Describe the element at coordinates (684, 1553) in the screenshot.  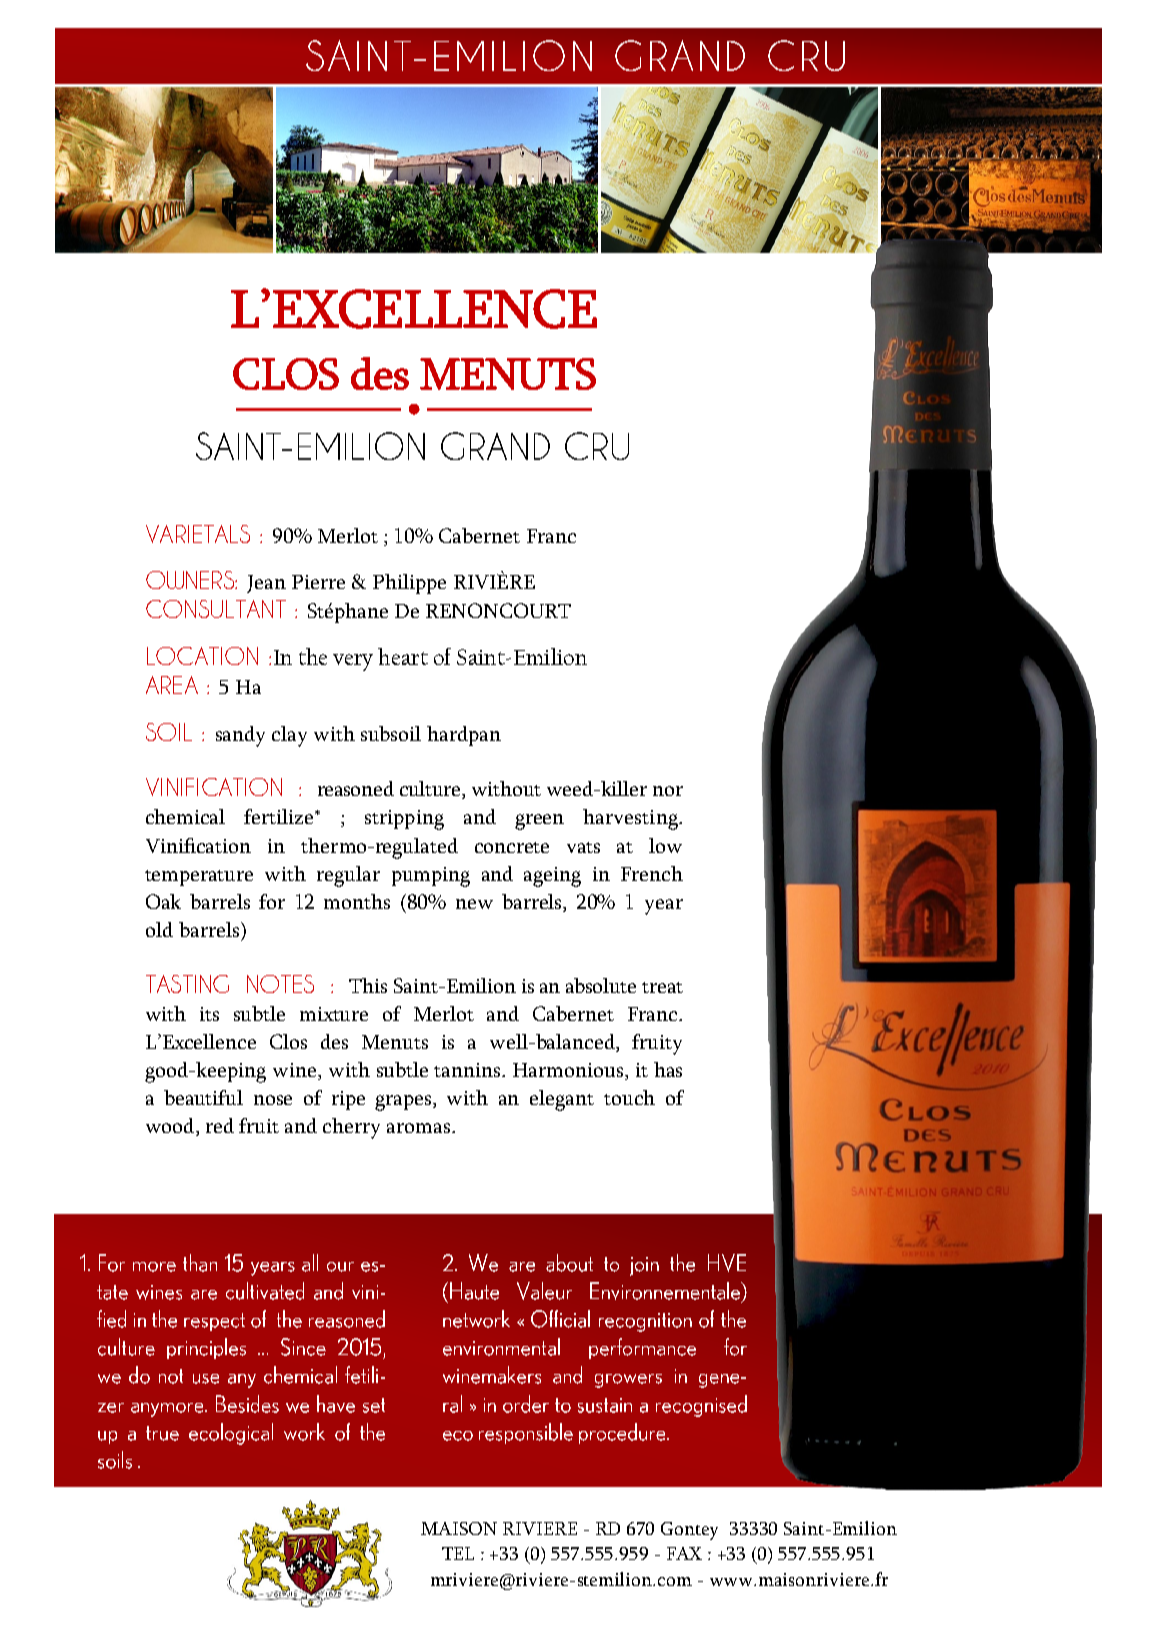
I see `FAX` at that location.
